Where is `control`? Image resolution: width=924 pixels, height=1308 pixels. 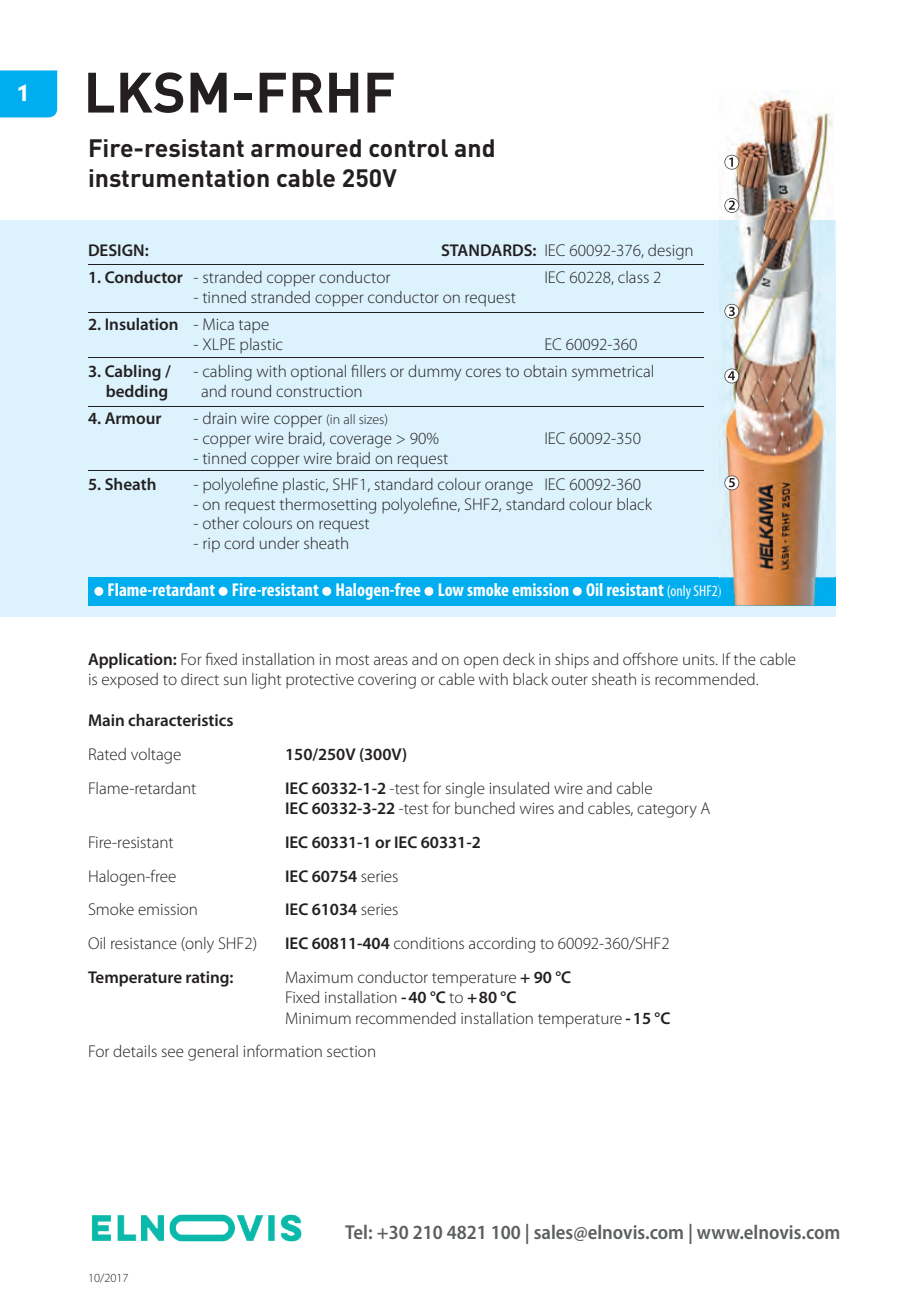 control is located at coordinates (408, 148).
